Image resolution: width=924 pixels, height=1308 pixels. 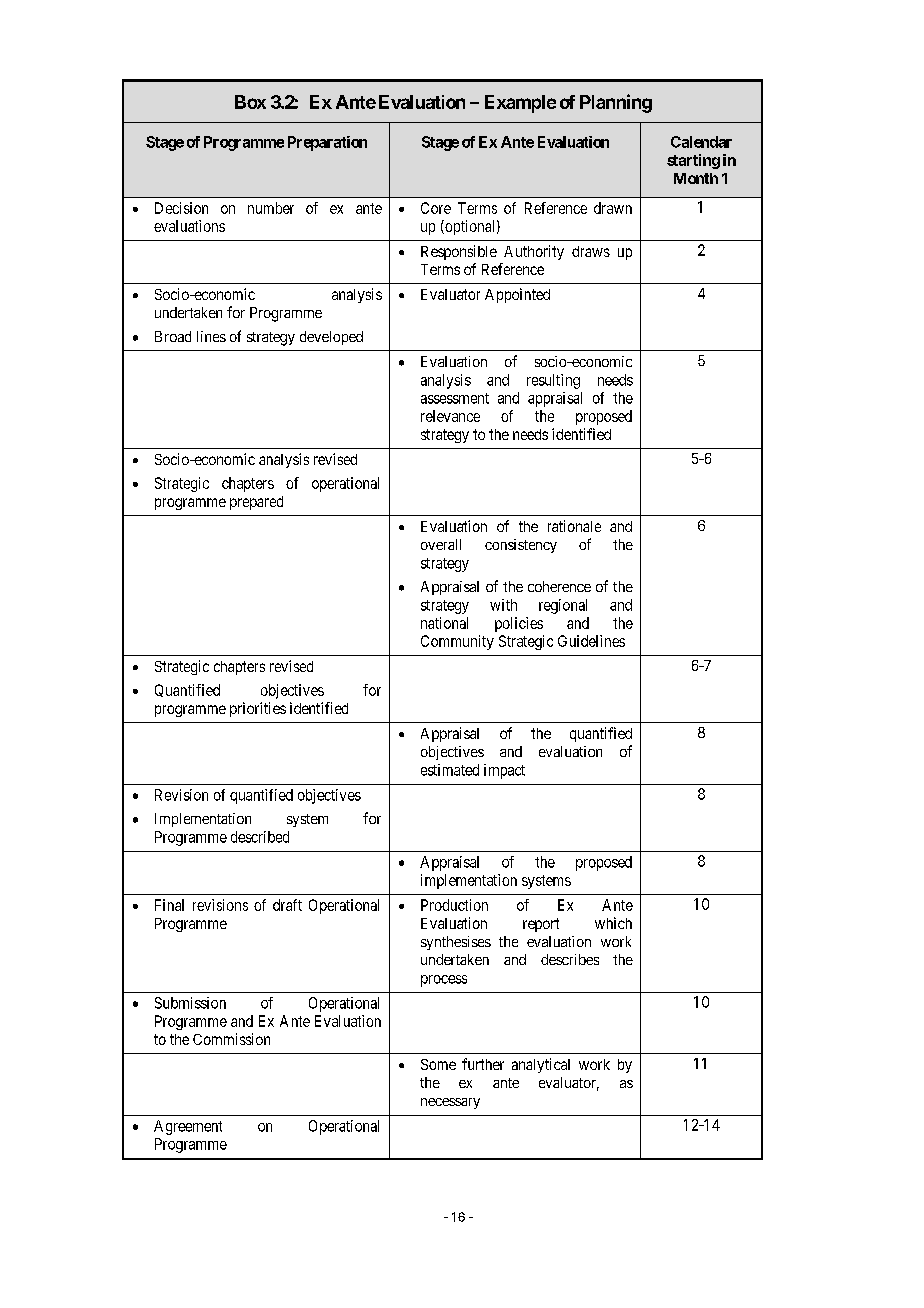 What do you see at coordinates (258, 709) in the screenshot?
I see `priorities` at bounding box center [258, 709].
